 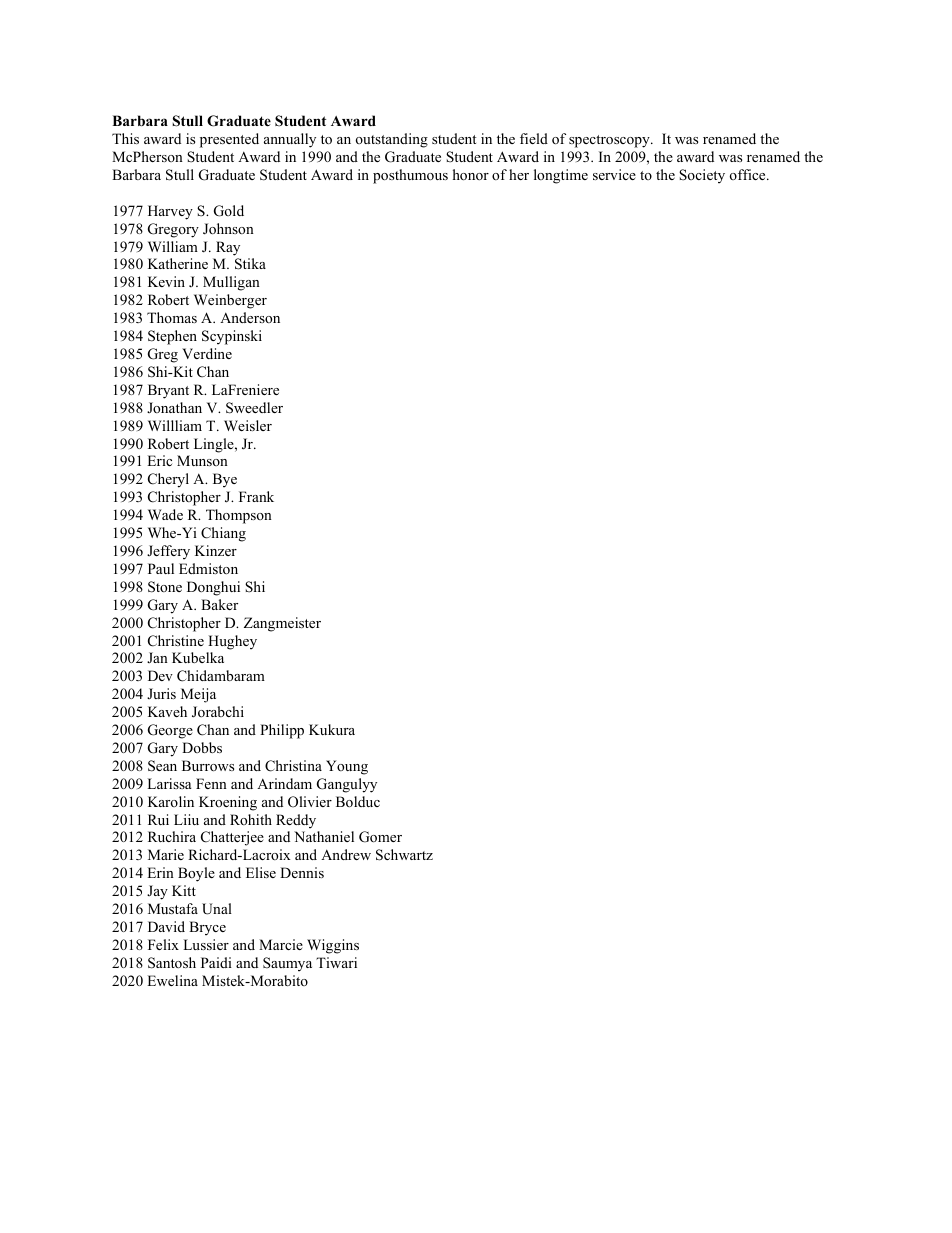 What do you see at coordinates (239, 516) in the document?
I see `Thompson` at bounding box center [239, 516].
